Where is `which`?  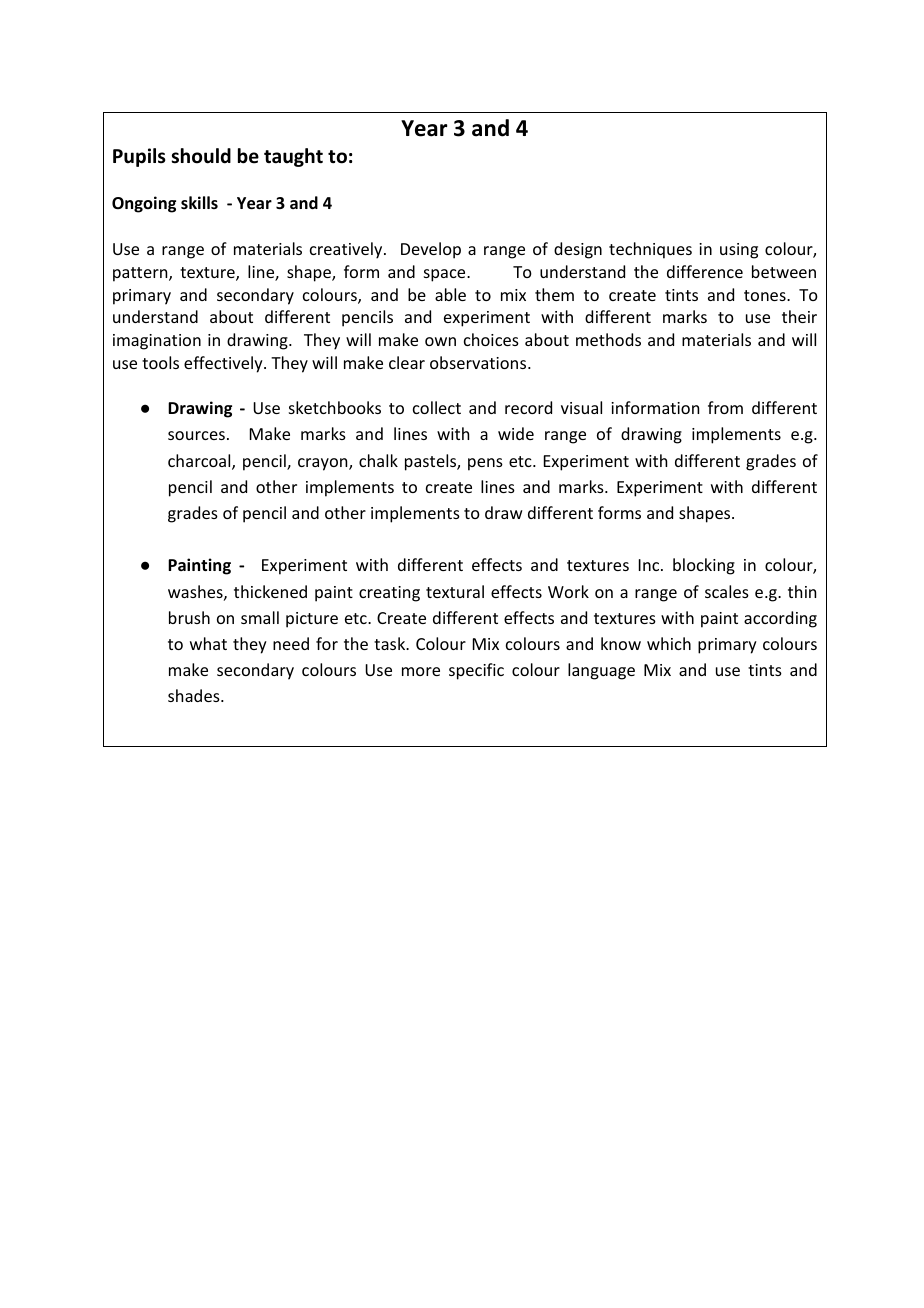 which is located at coordinates (669, 643).
